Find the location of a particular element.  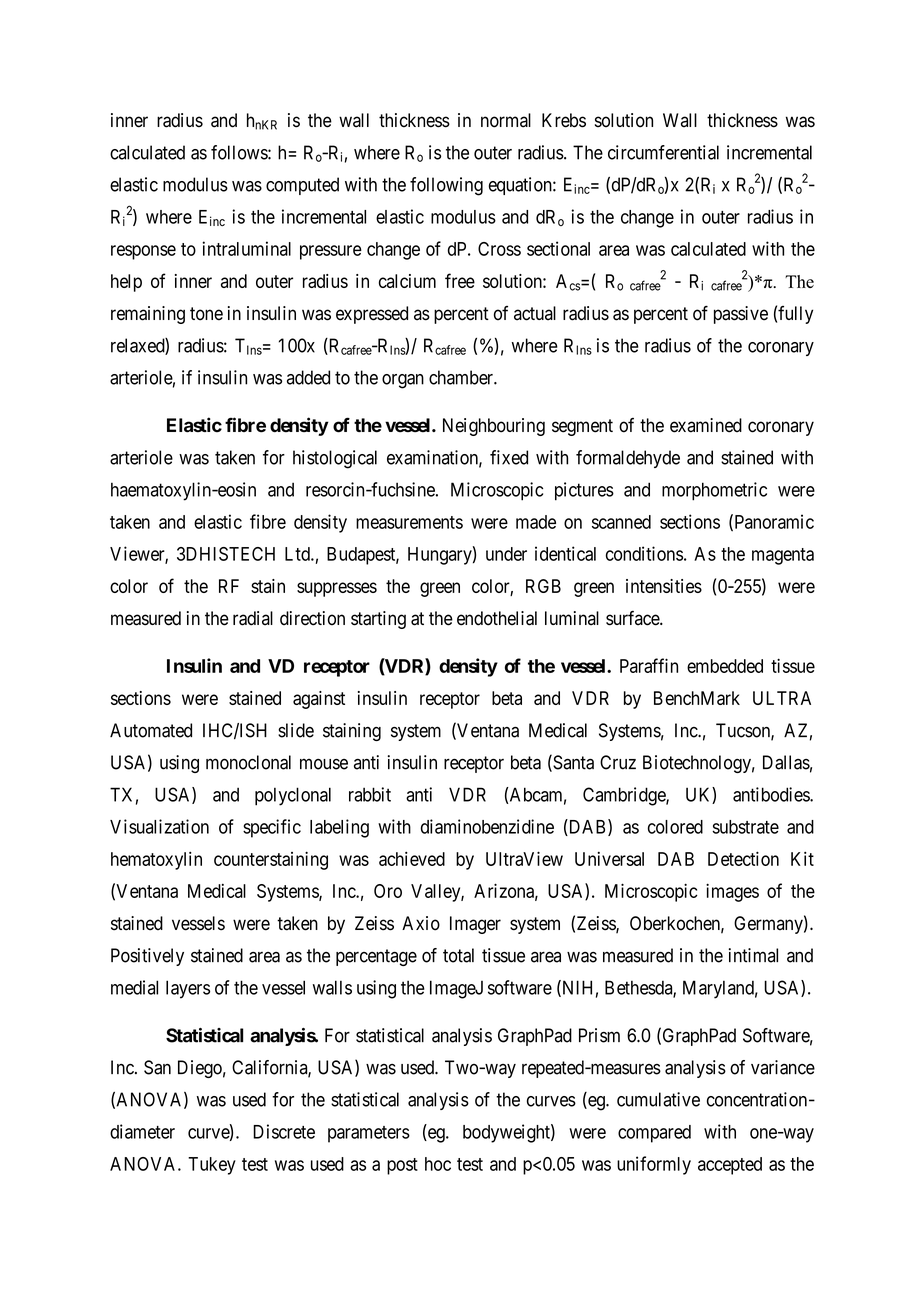

added is located at coordinates (308, 377).
